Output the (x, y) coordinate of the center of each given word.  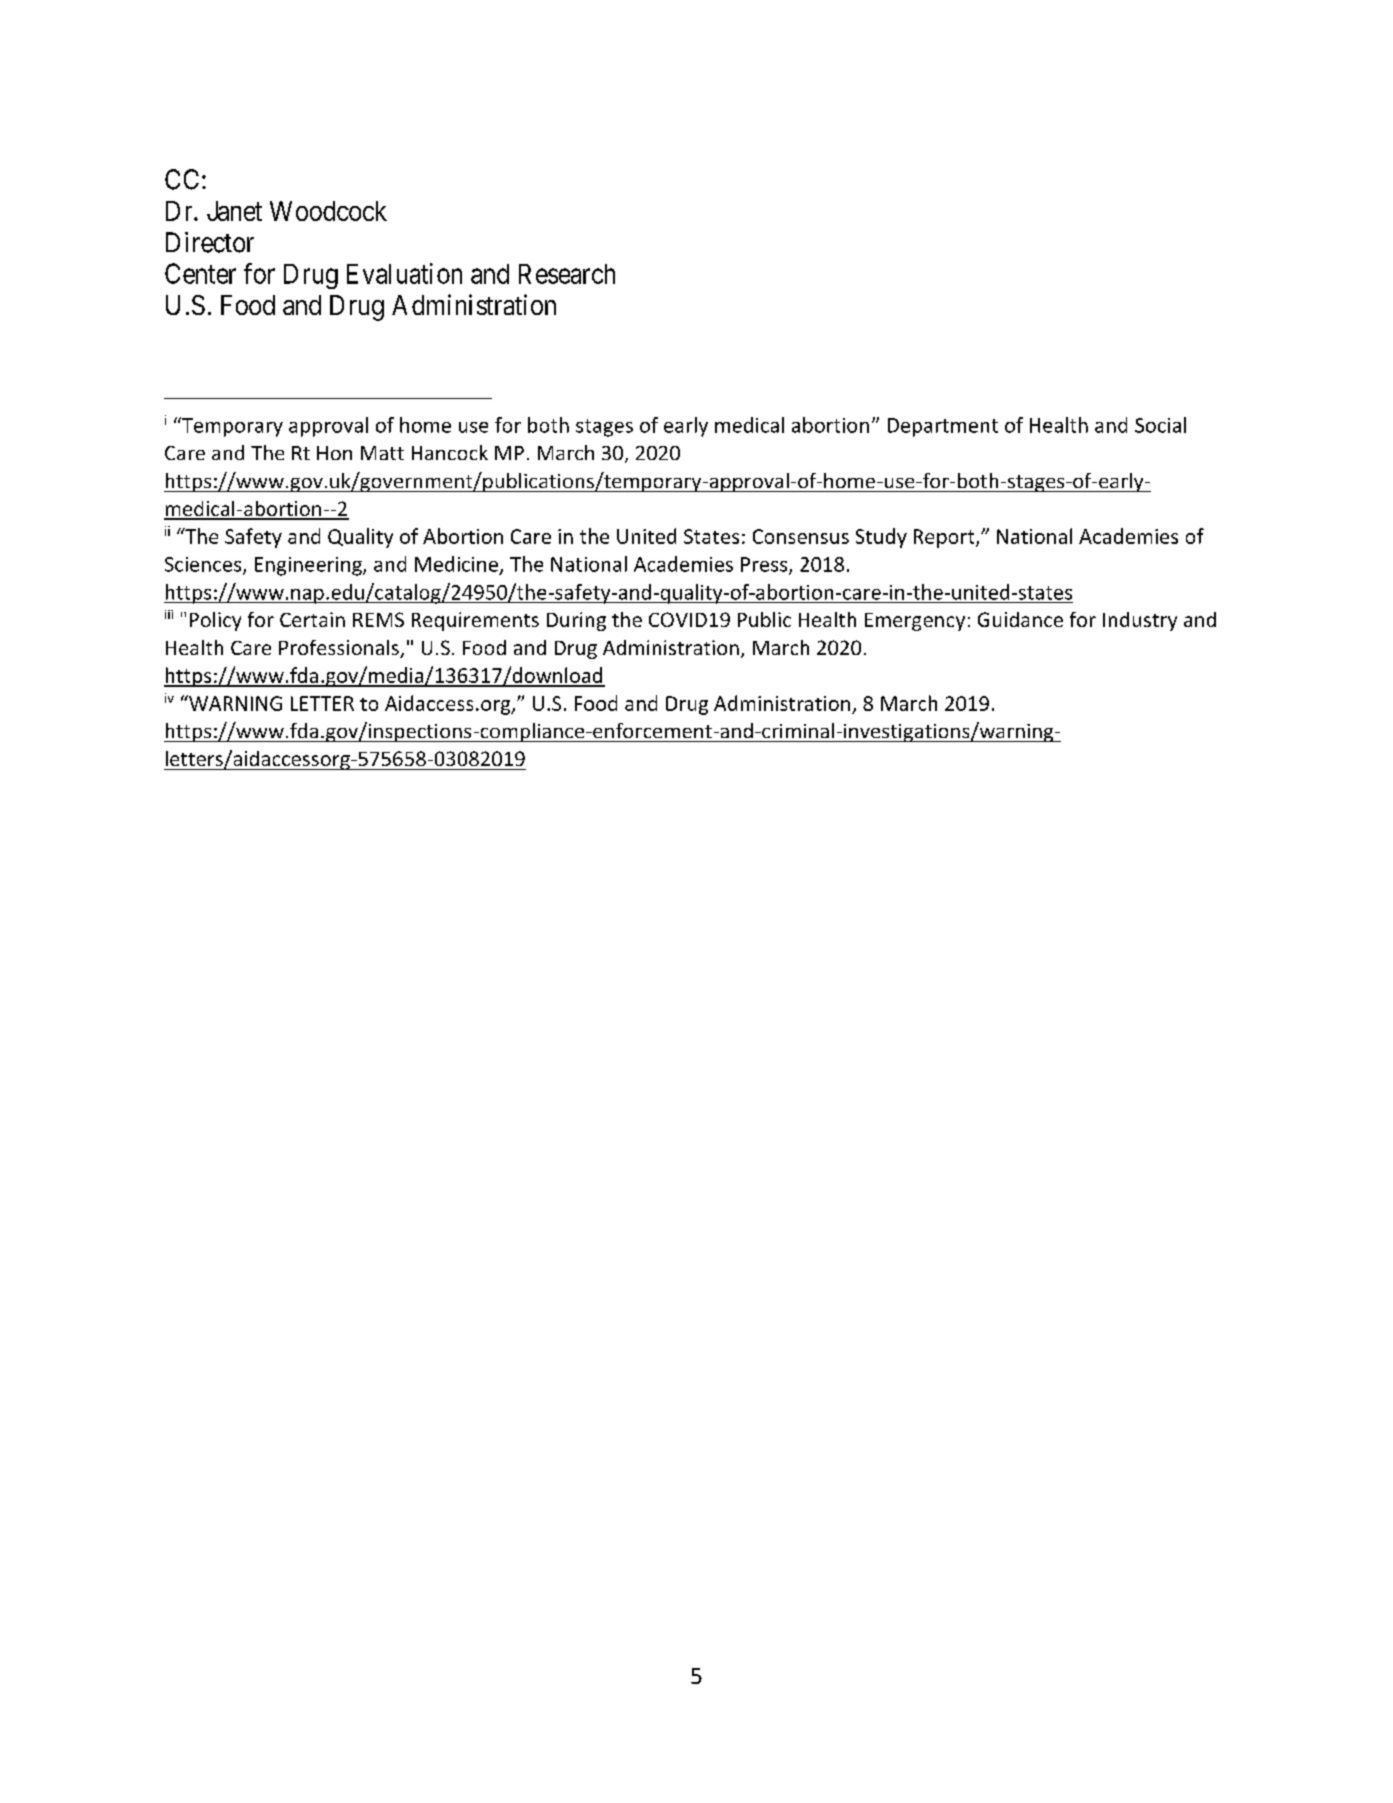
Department (943, 427)
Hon (334, 453)
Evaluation (404, 273)
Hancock (450, 452)
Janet (234, 211)
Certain (312, 619)
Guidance (1020, 619)
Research (567, 274)
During (576, 621)
